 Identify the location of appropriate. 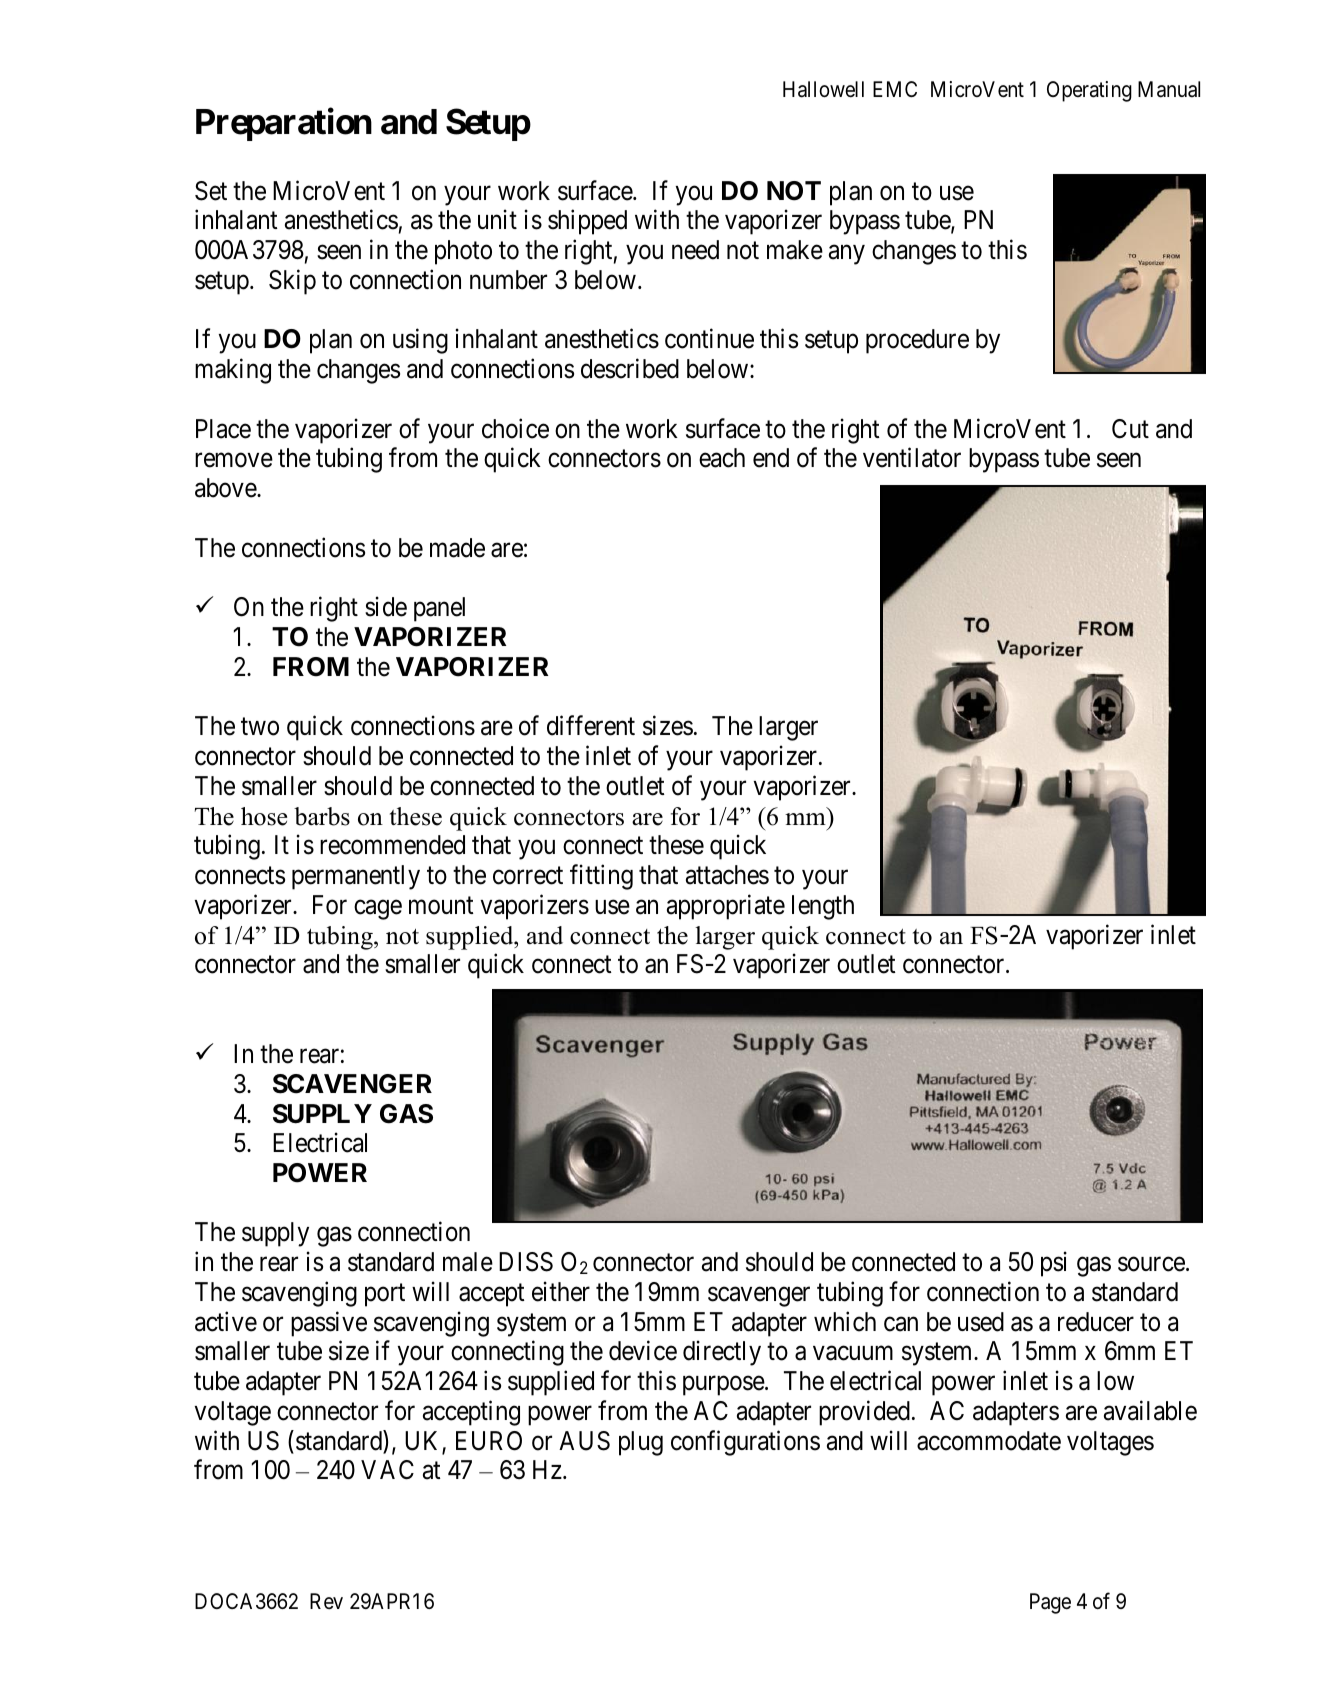
(726, 907).
